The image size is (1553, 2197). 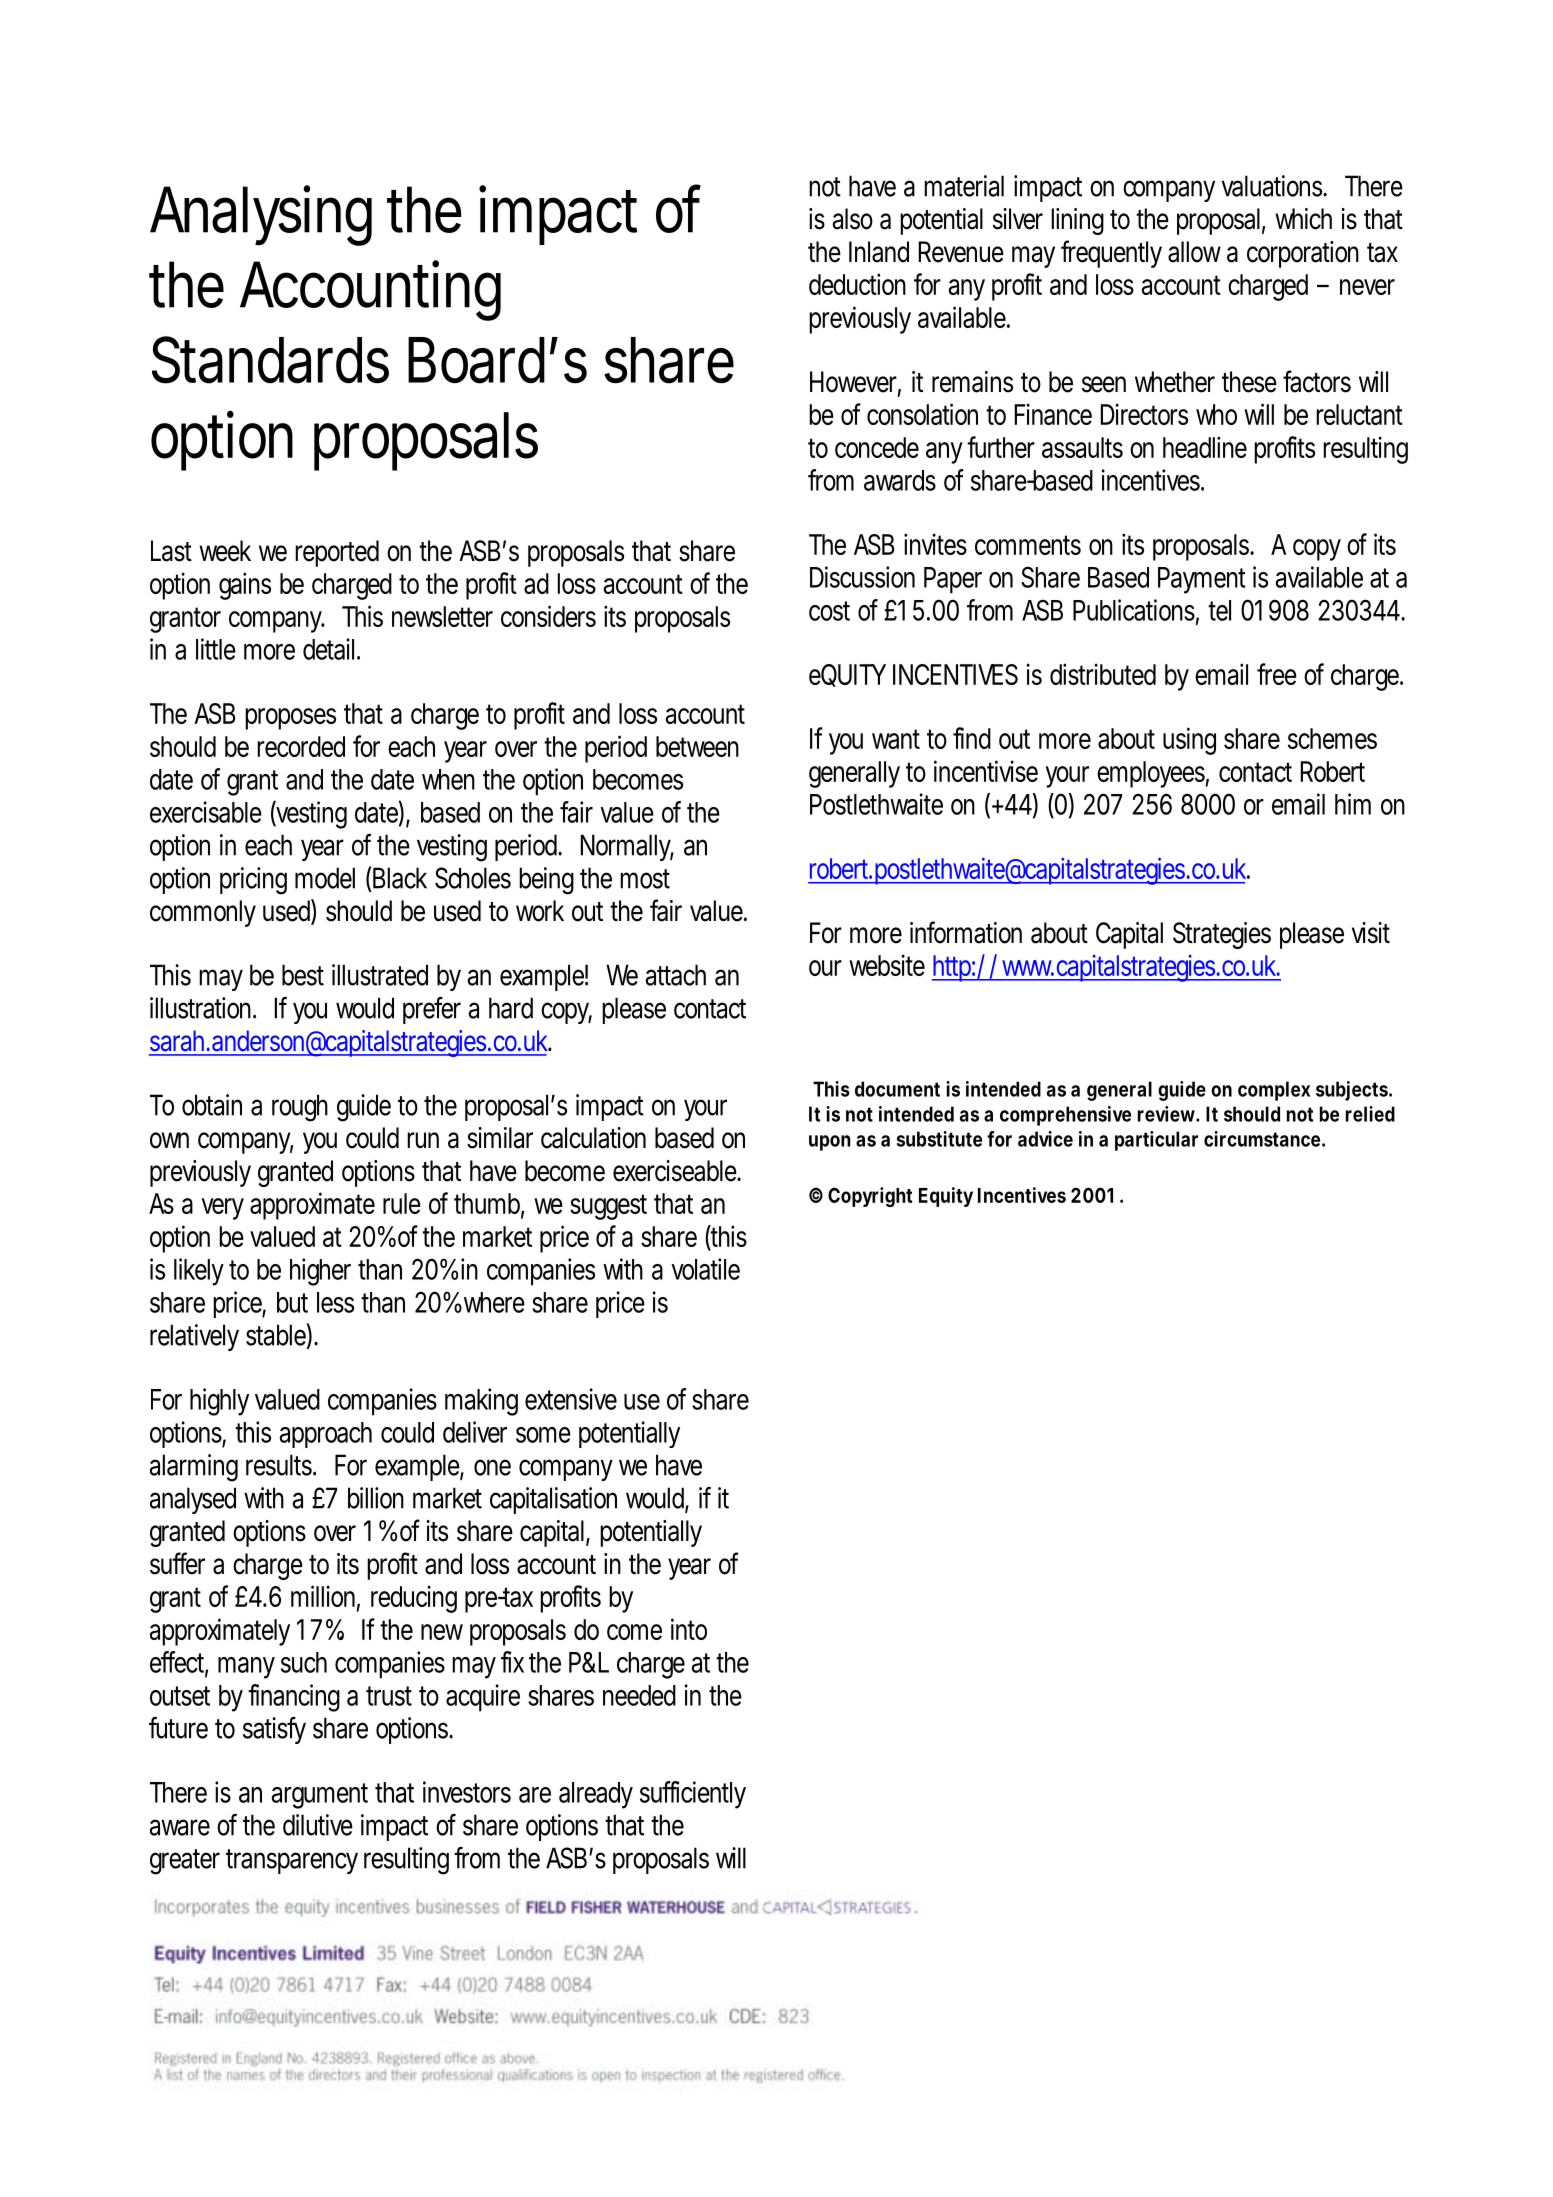 I want to click on corporation, so click(x=1303, y=254).
